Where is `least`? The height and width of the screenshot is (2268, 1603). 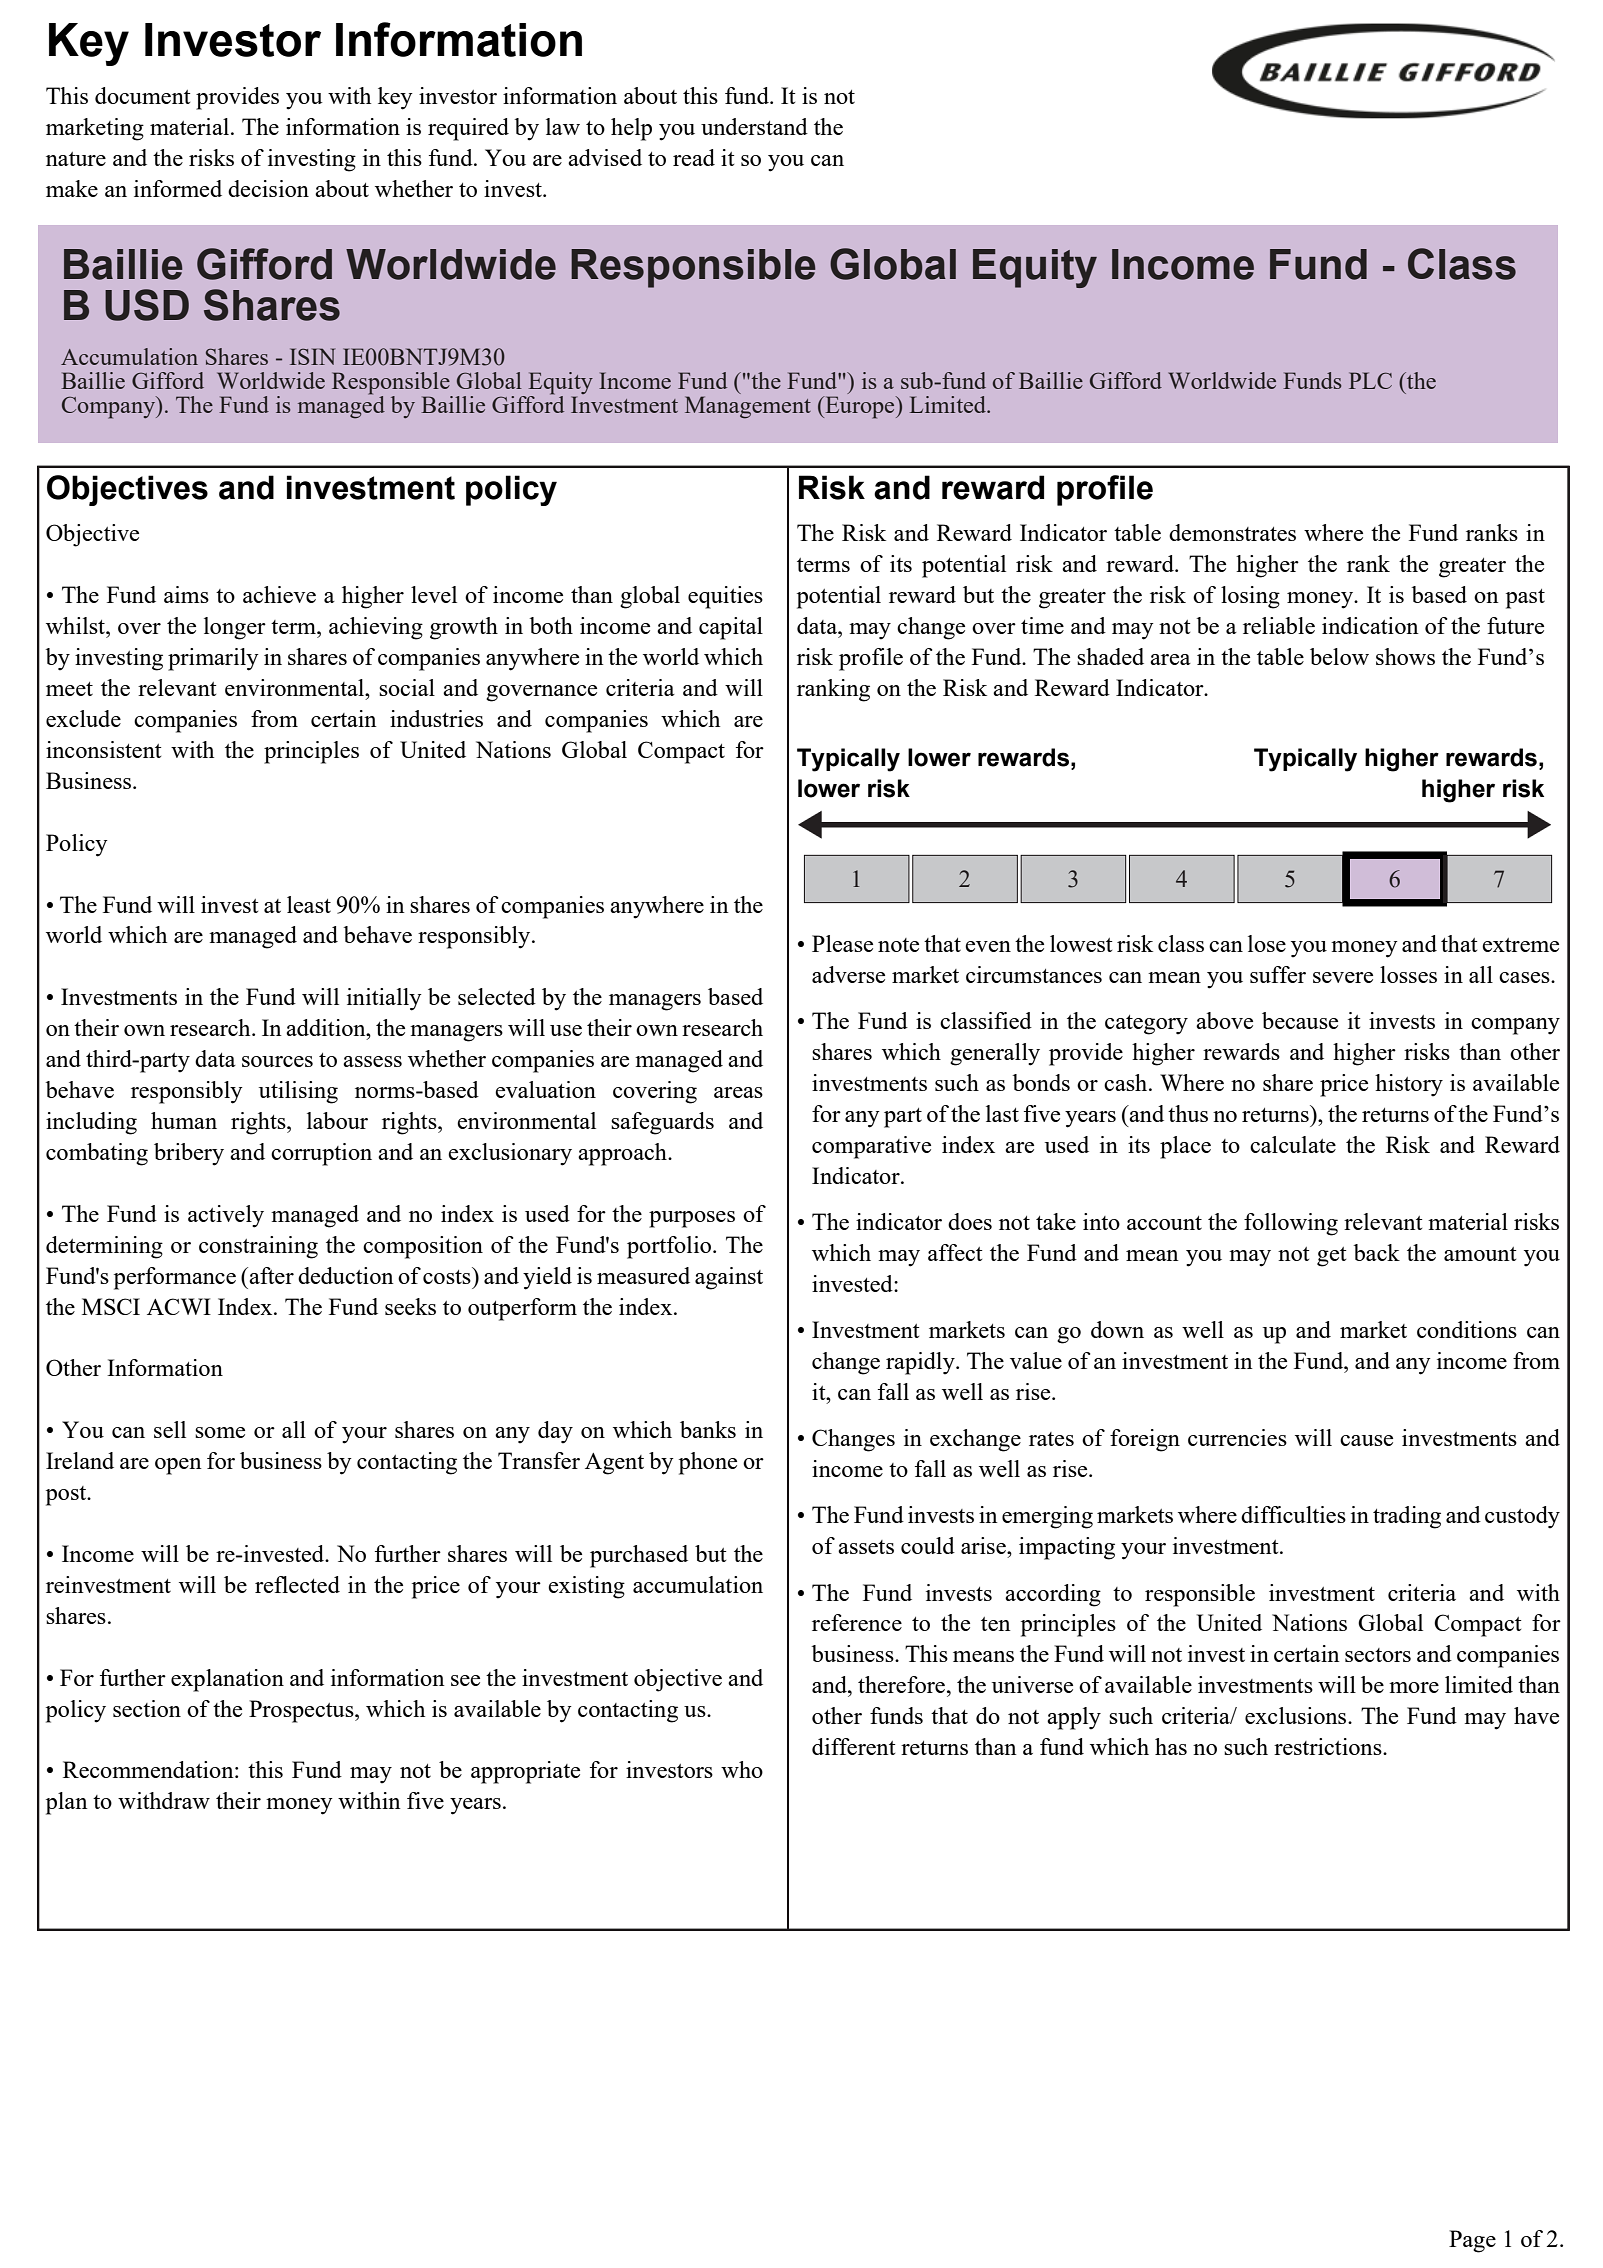 least is located at coordinates (309, 904).
